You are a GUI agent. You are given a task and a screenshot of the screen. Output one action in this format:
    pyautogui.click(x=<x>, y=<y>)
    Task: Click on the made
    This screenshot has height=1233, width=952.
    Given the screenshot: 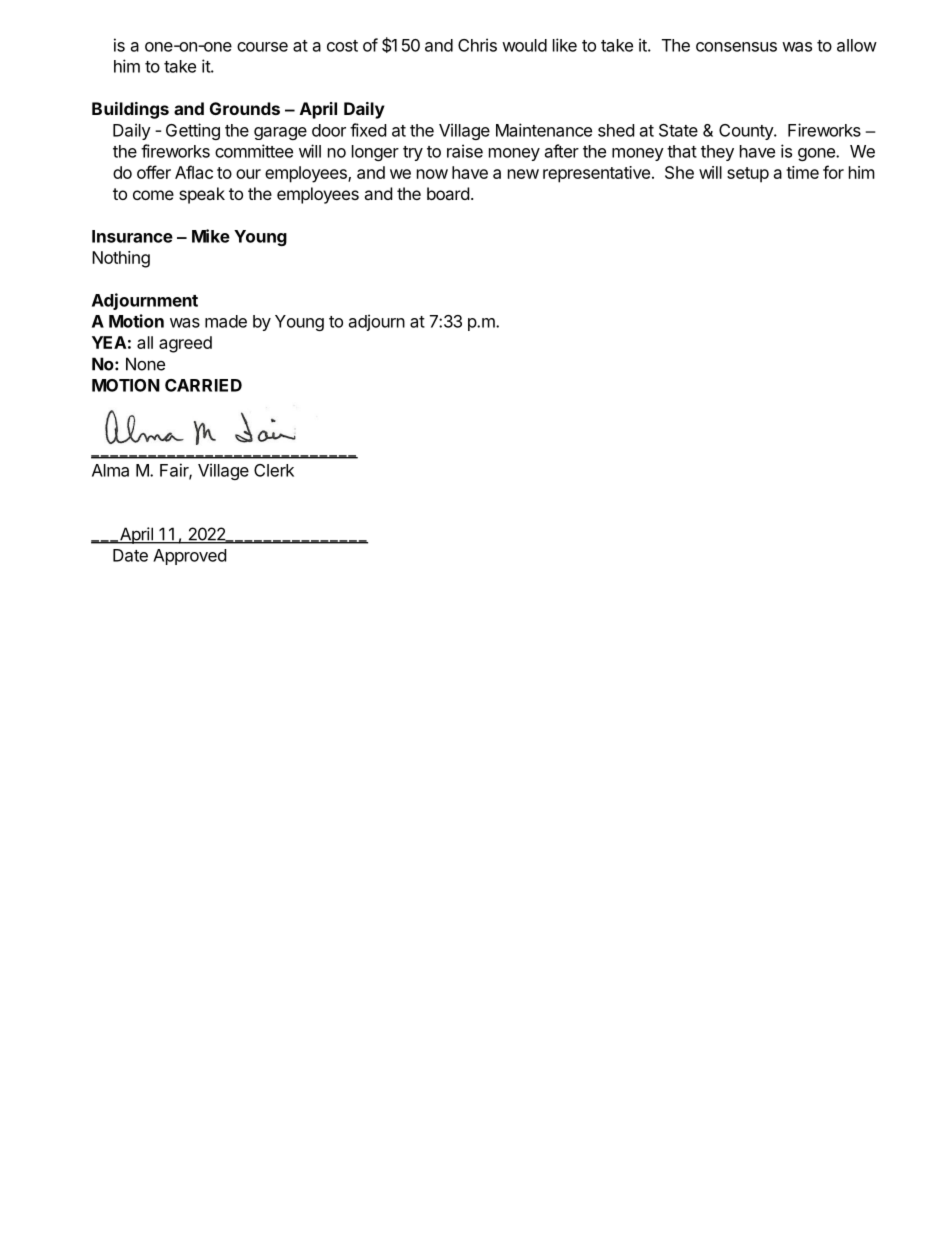 What is the action you would take?
    pyautogui.click(x=226, y=321)
